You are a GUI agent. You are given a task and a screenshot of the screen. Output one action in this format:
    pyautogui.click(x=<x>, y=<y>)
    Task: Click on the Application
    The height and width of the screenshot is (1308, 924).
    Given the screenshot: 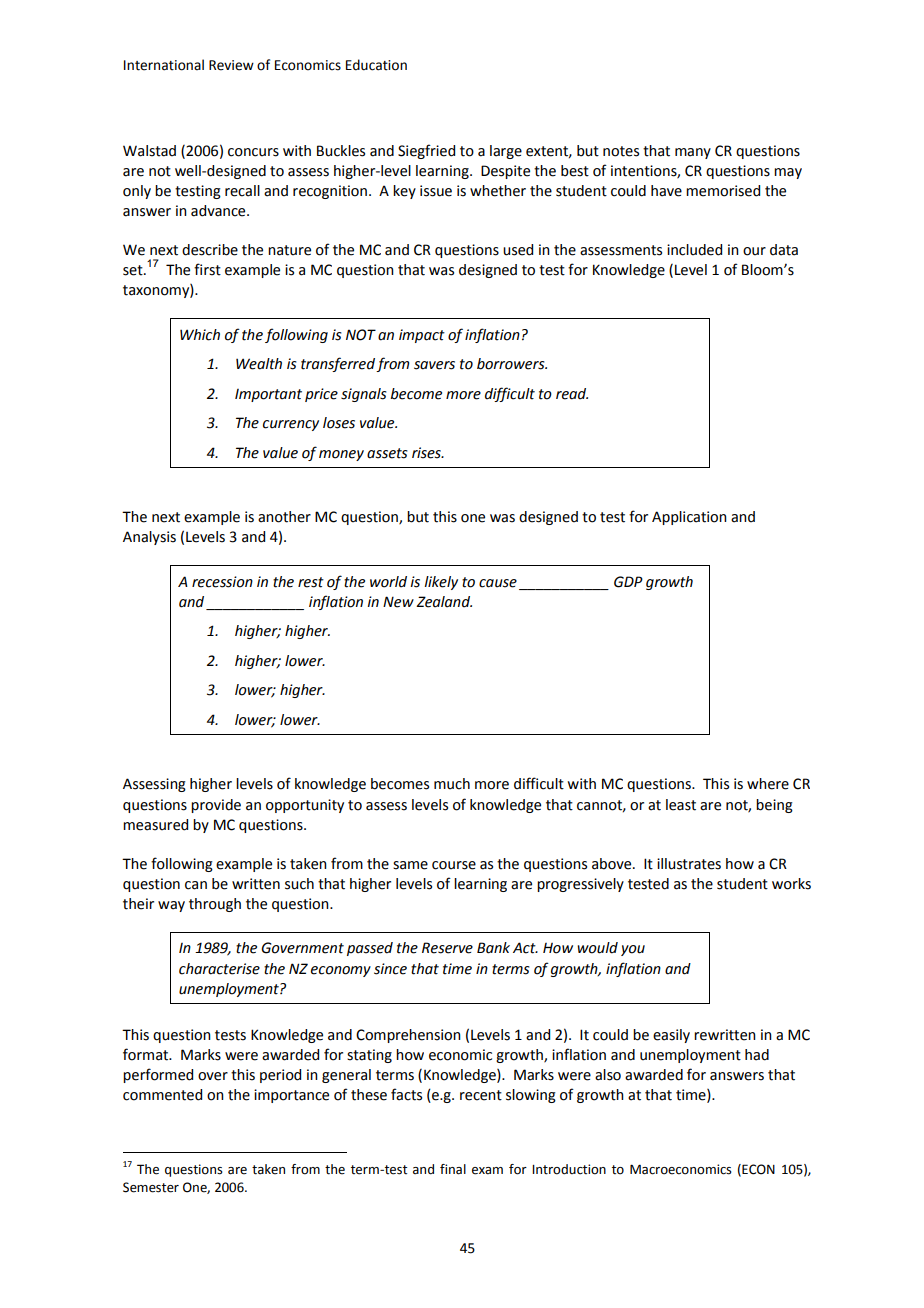 What is the action you would take?
    pyautogui.click(x=689, y=518)
